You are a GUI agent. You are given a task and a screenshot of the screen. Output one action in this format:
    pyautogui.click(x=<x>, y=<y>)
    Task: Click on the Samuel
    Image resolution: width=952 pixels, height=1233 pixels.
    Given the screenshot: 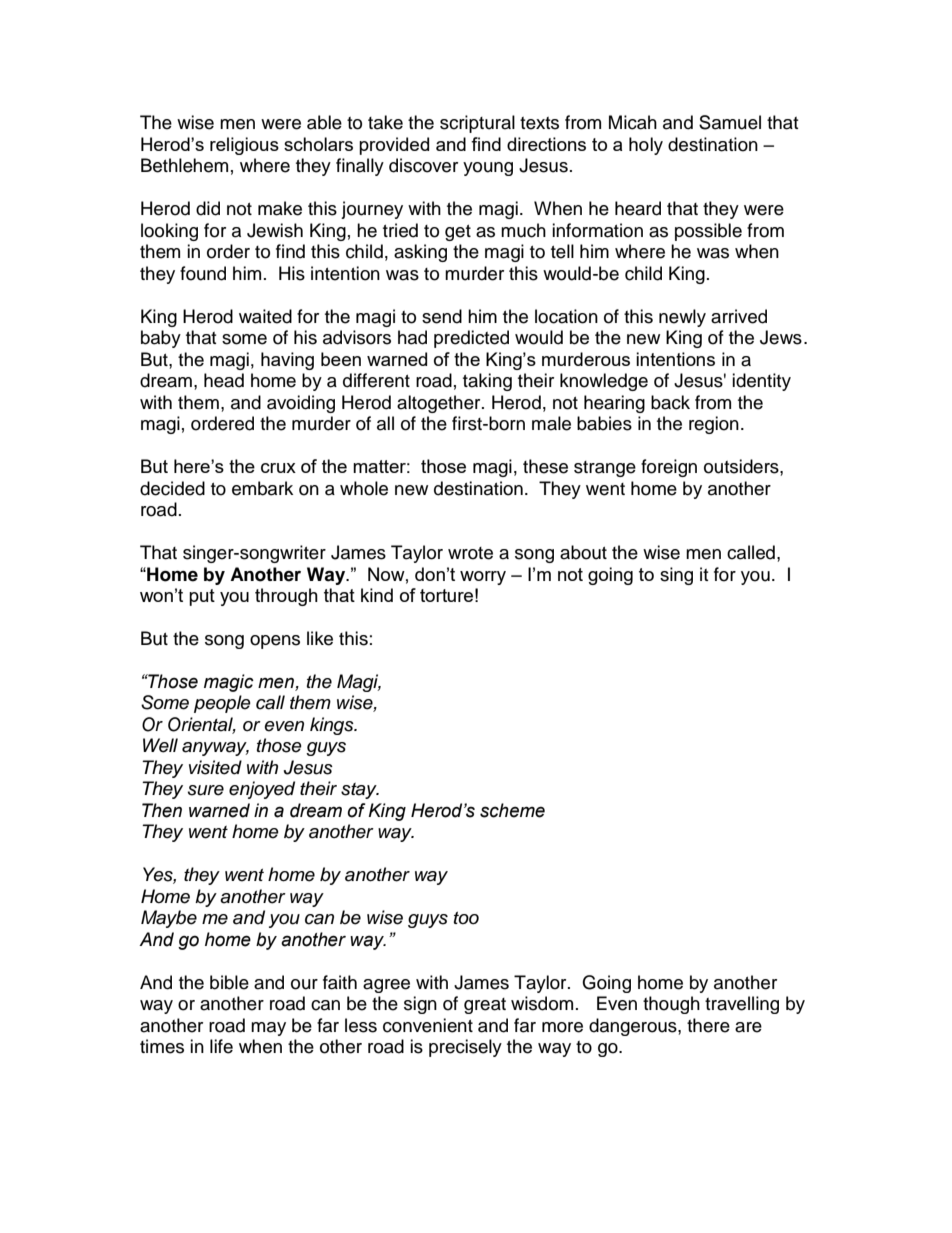 What is the action you would take?
    pyautogui.click(x=730, y=122)
